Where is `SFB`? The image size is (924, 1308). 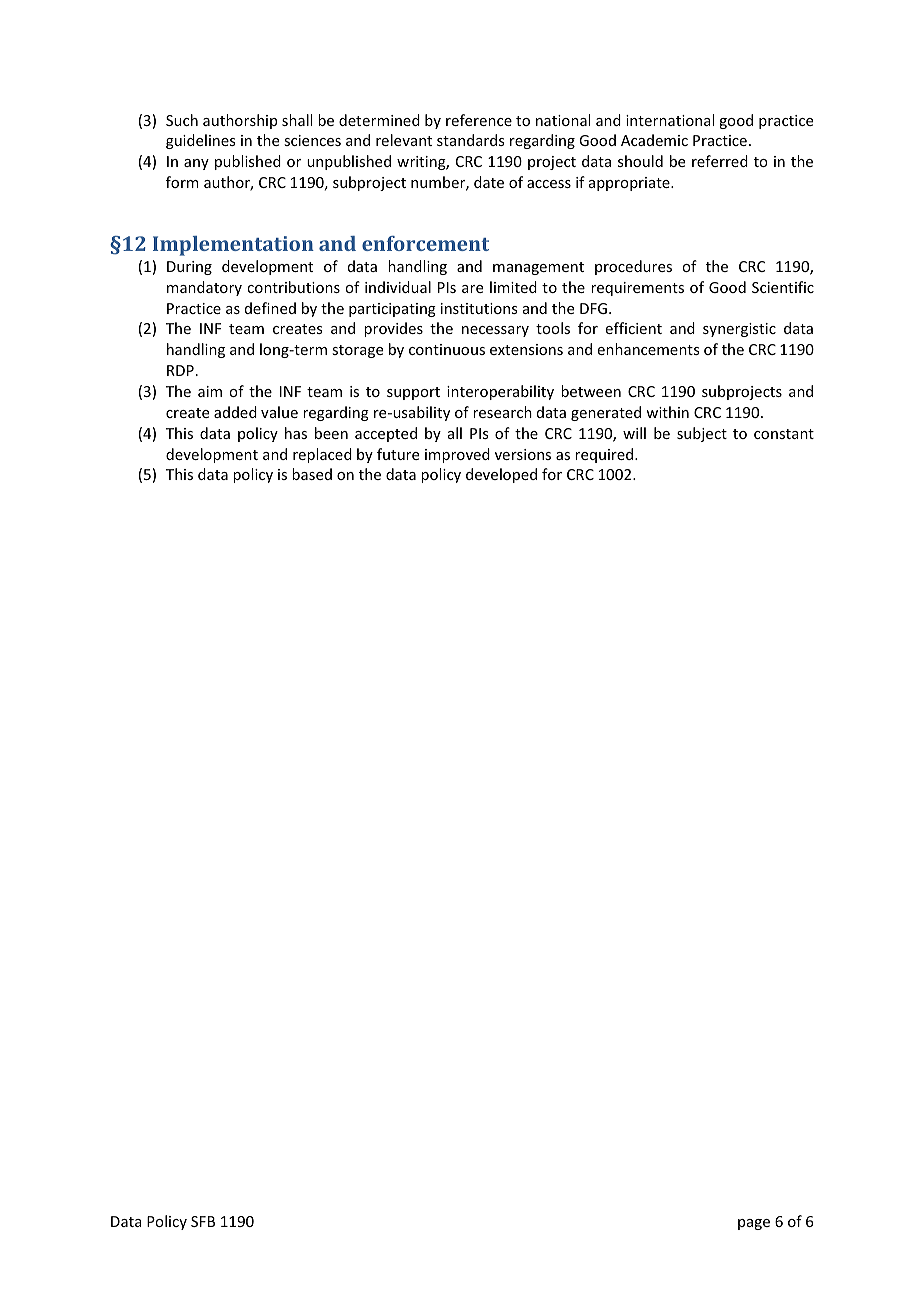
SFB is located at coordinates (203, 1221).
